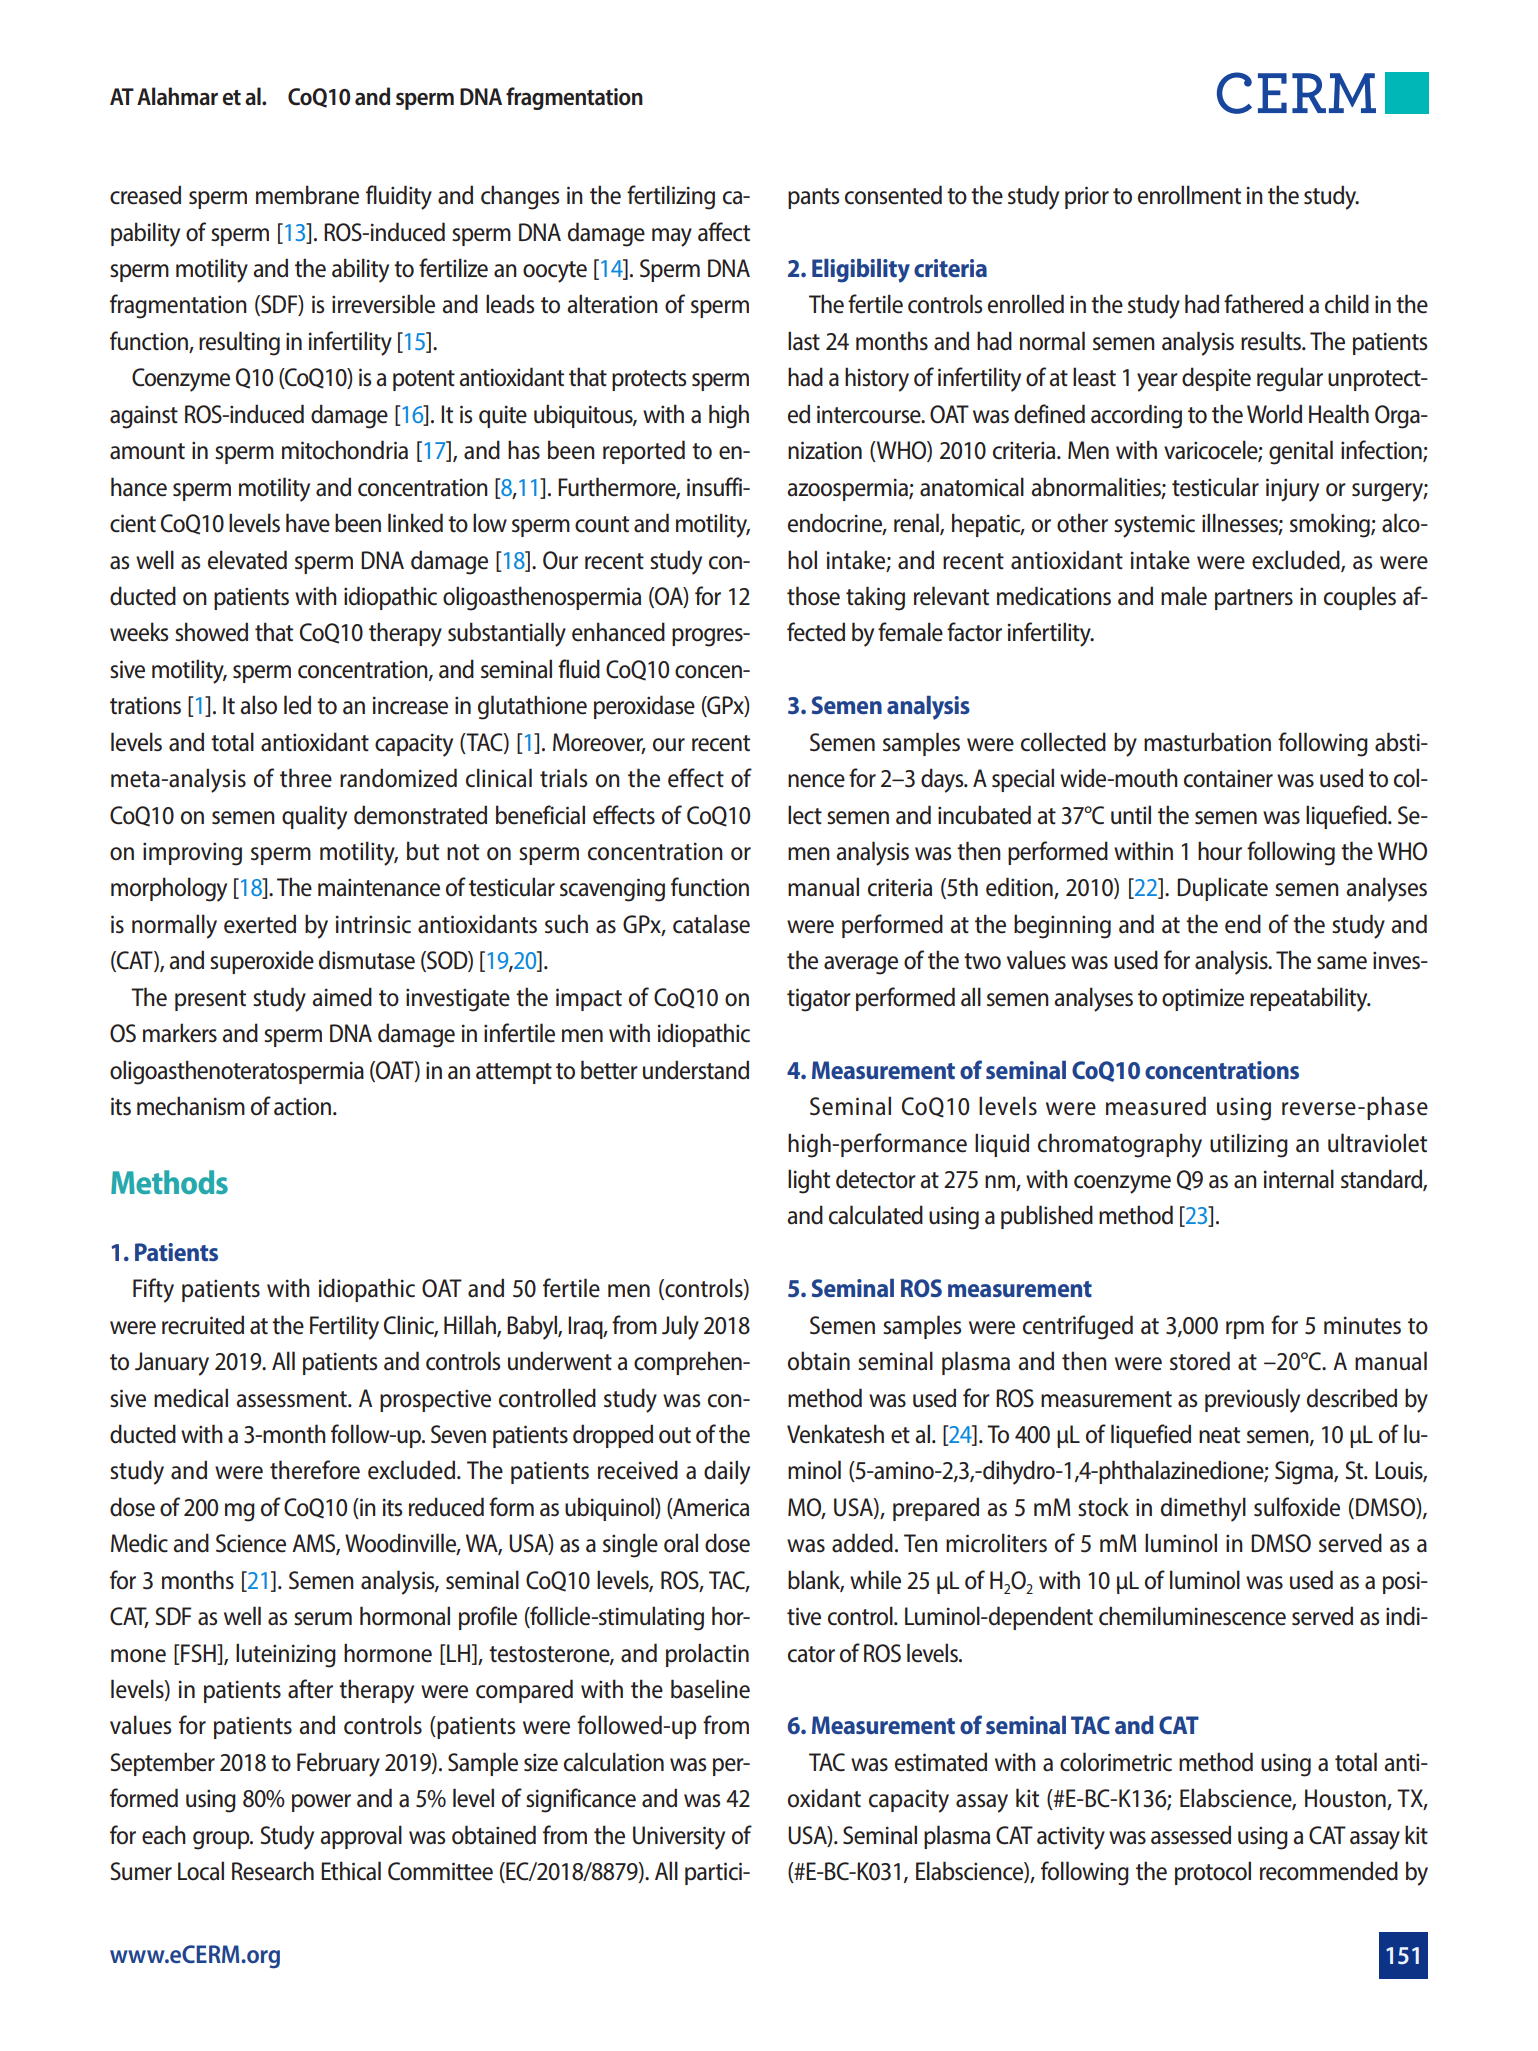 The width and height of the screenshot is (1538, 2051). I want to click on rpm, so click(1245, 1330).
